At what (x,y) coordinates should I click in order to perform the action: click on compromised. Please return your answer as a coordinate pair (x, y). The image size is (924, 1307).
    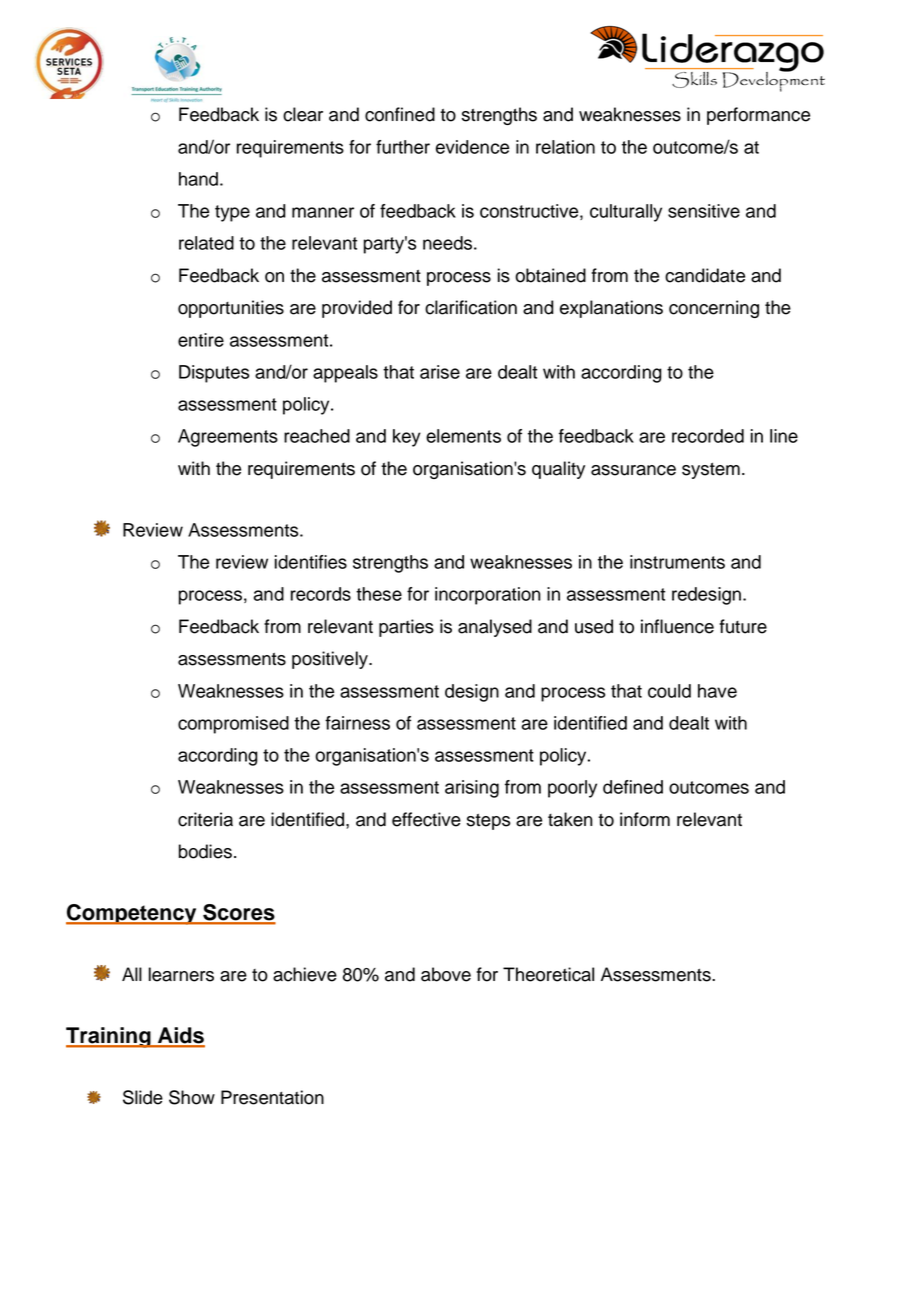
    Looking at the image, I should click on (233, 725).
